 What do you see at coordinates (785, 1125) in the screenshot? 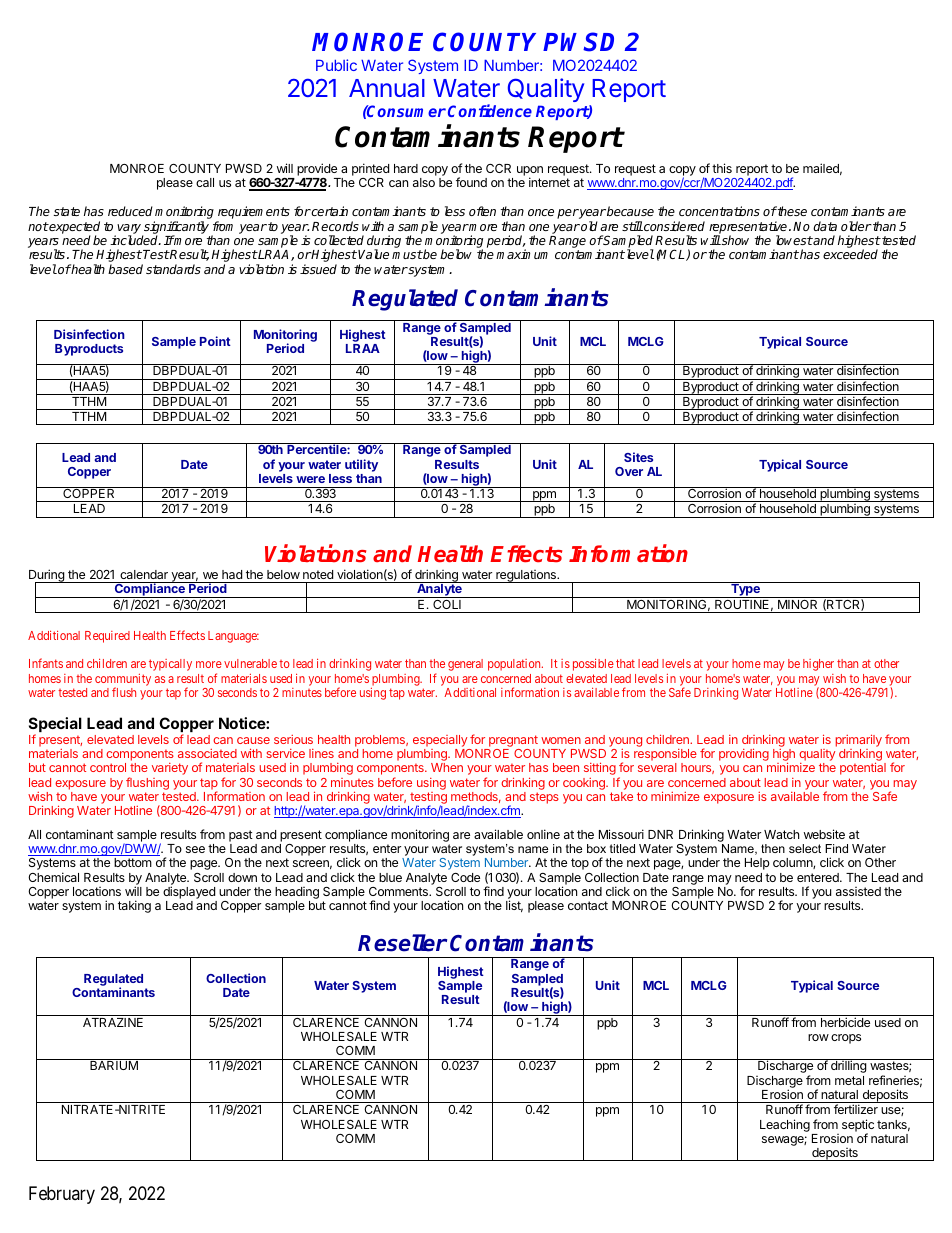
I see `Leaching` at bounding box center [785, 1125].
